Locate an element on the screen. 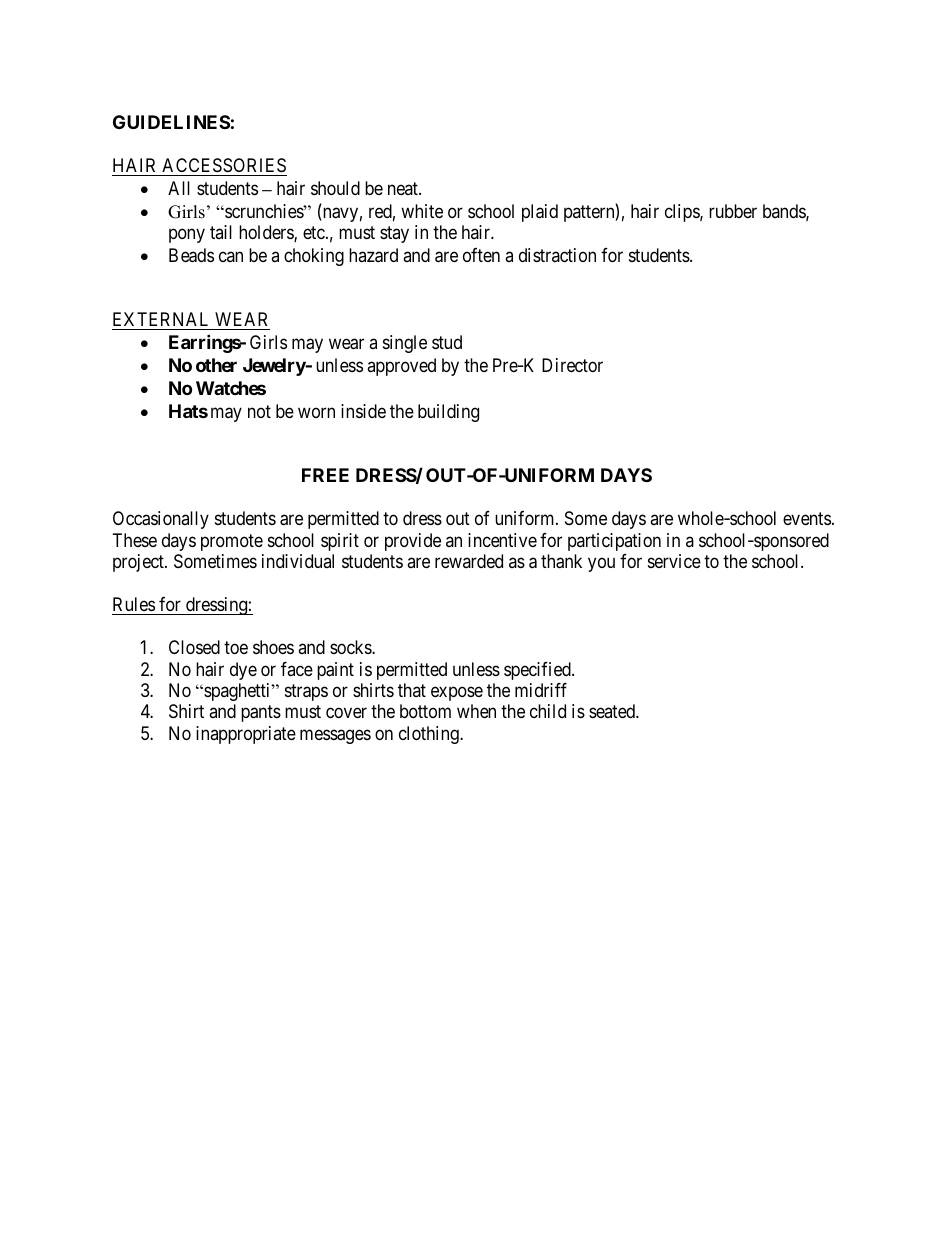  pants is located at coordinates (261, 714).
